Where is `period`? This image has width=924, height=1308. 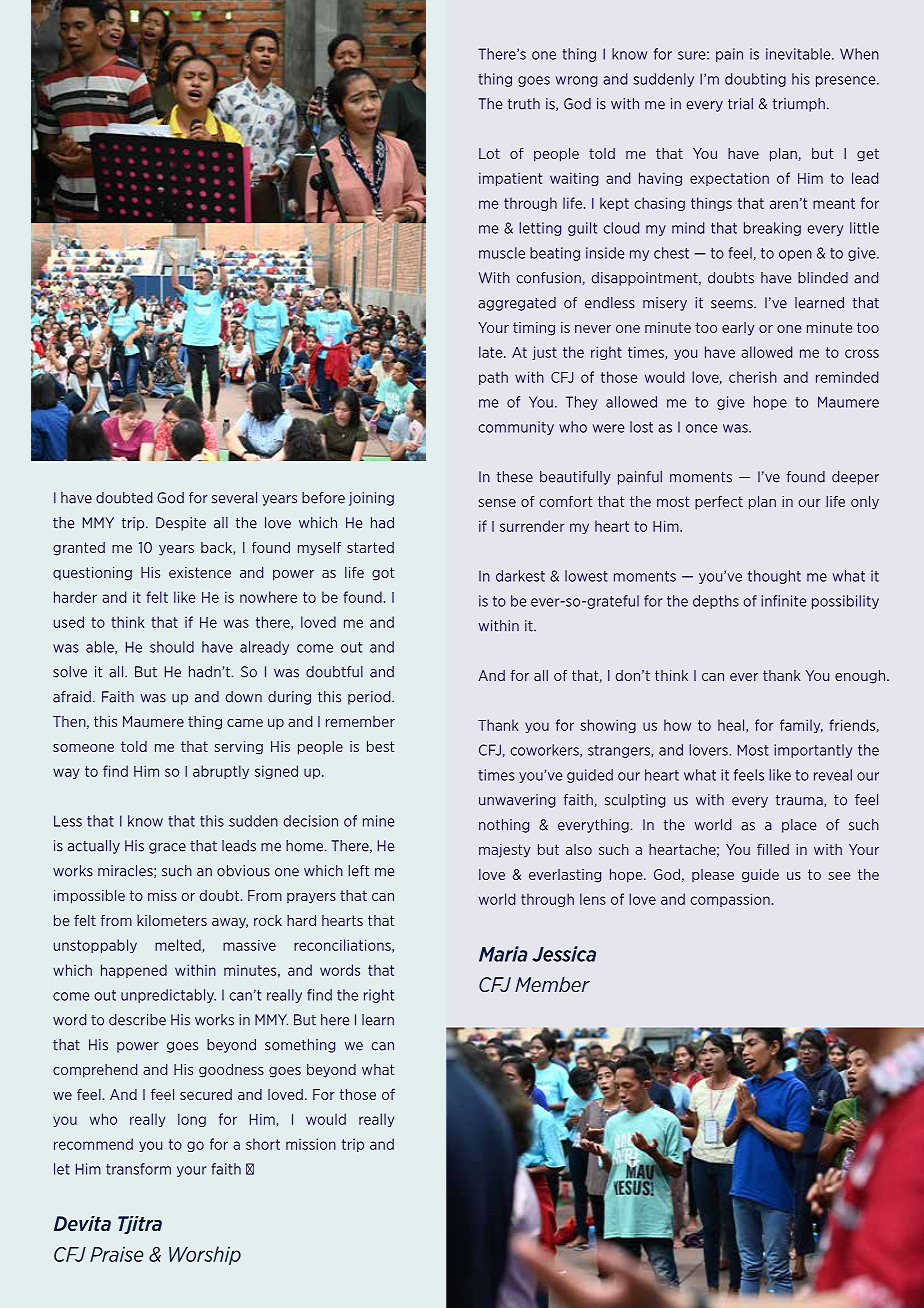
period is located at coordinates (370, 698).
